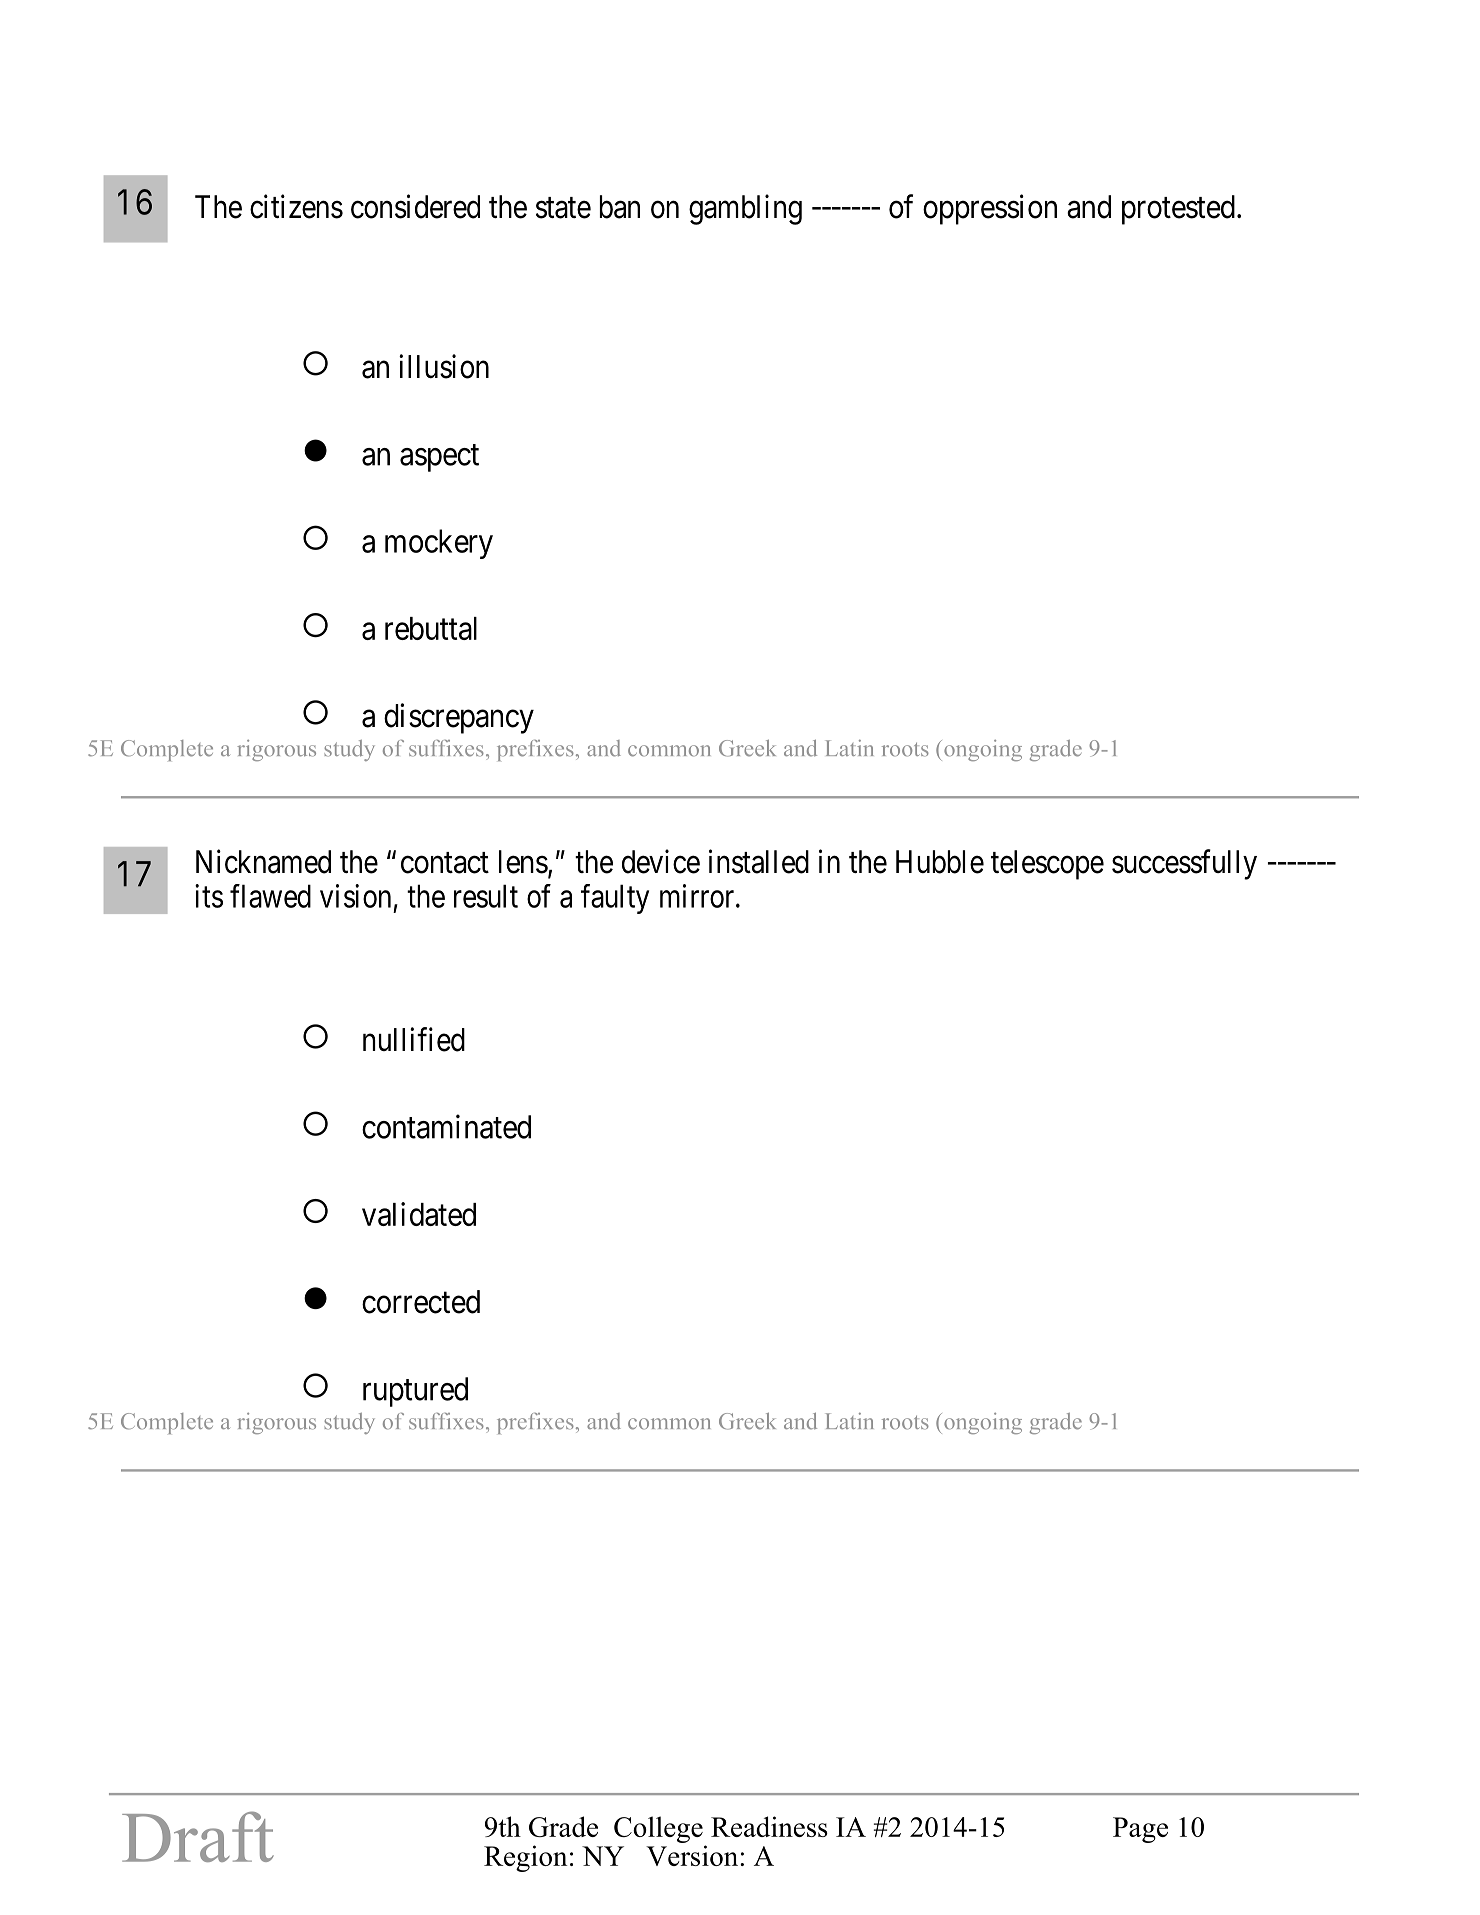 This document has height=1915, width=1480. I want to click on gambling, so click(745, 209).
